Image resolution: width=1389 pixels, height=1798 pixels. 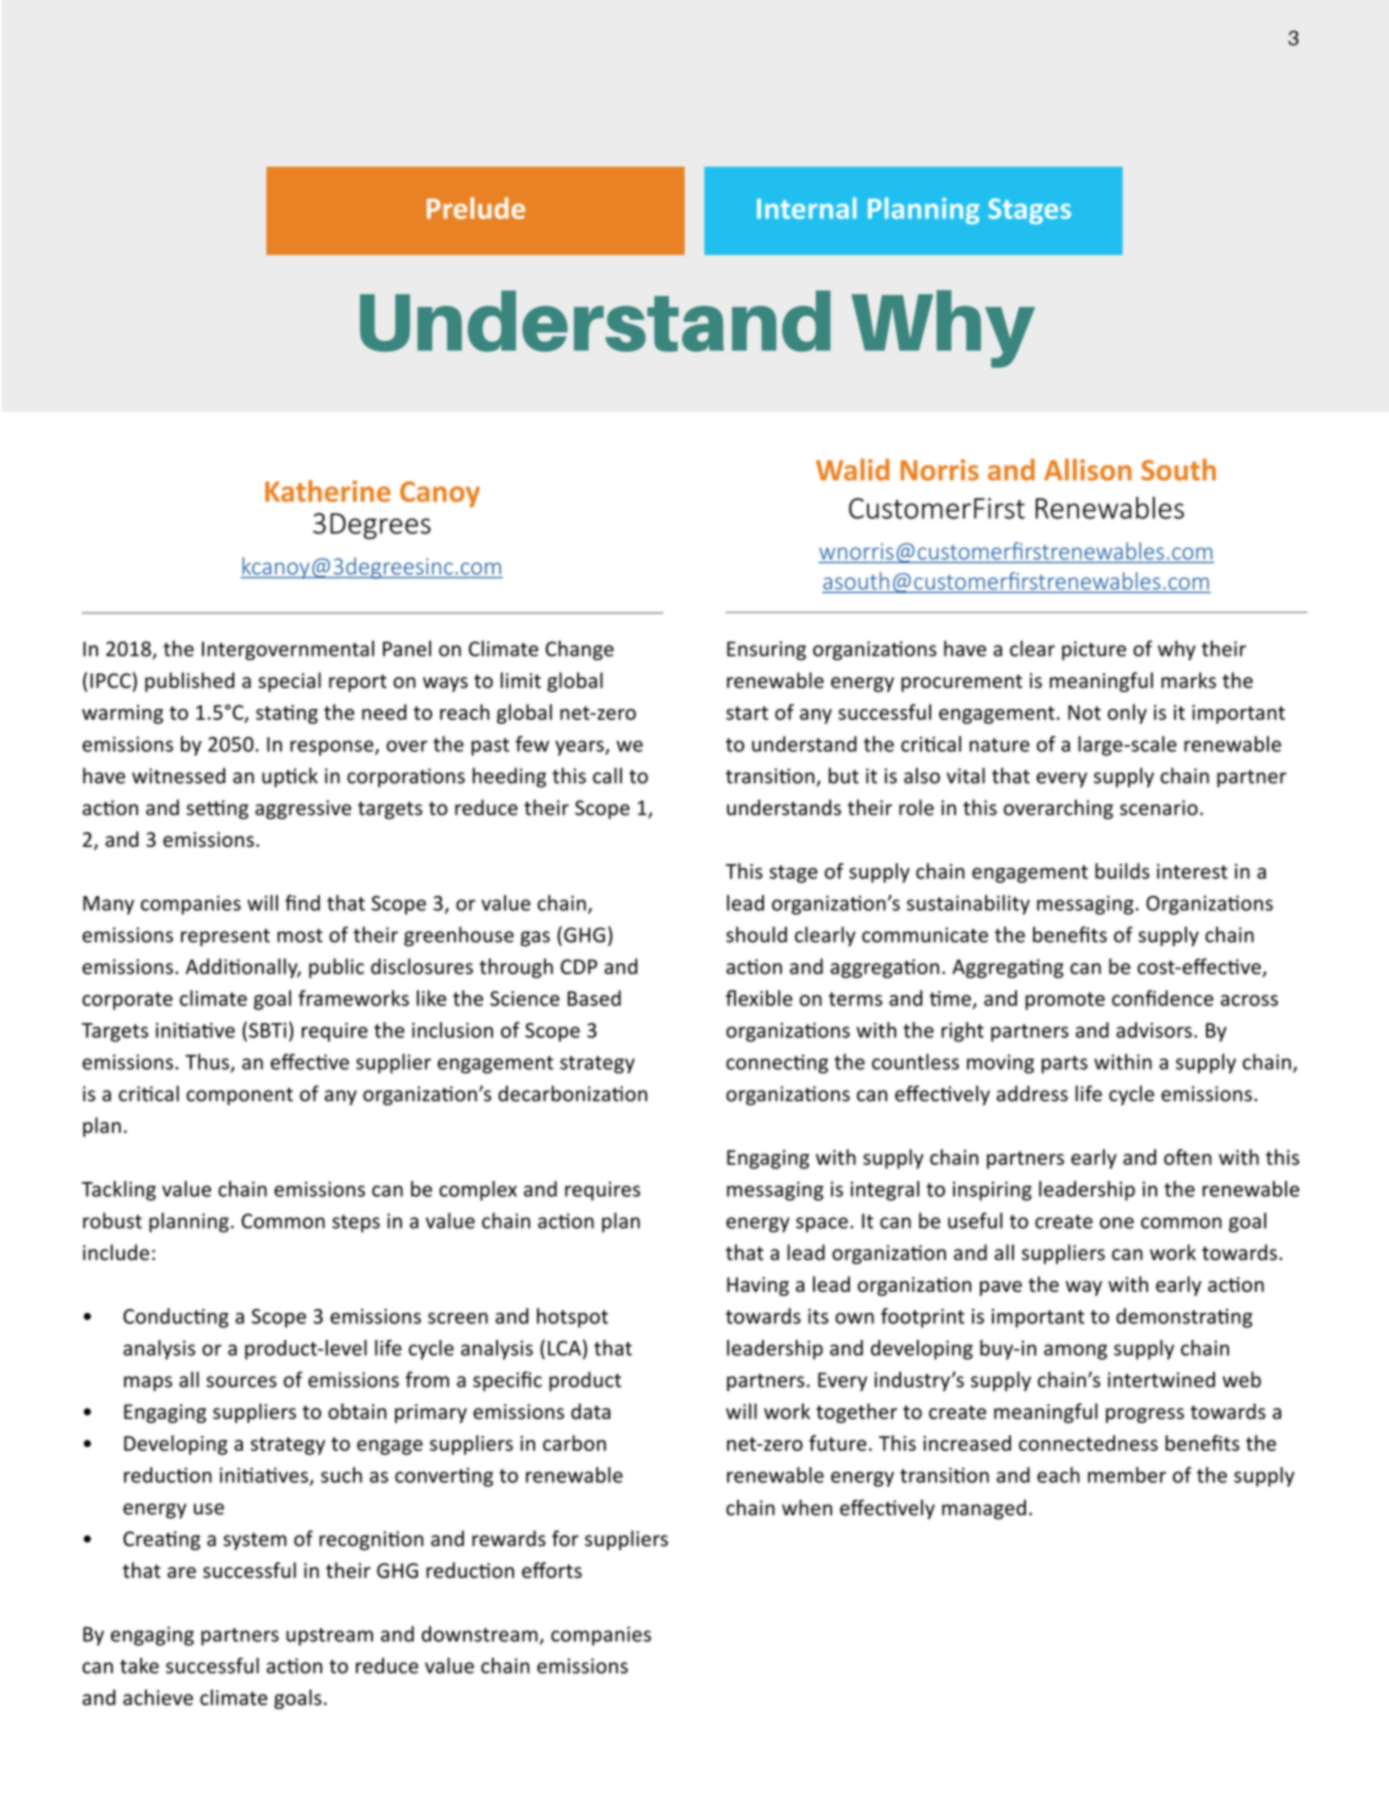 What do you see at coordinates (1188, 1157) in the page?
I see `often` at bounding box center [1188, 1157].
